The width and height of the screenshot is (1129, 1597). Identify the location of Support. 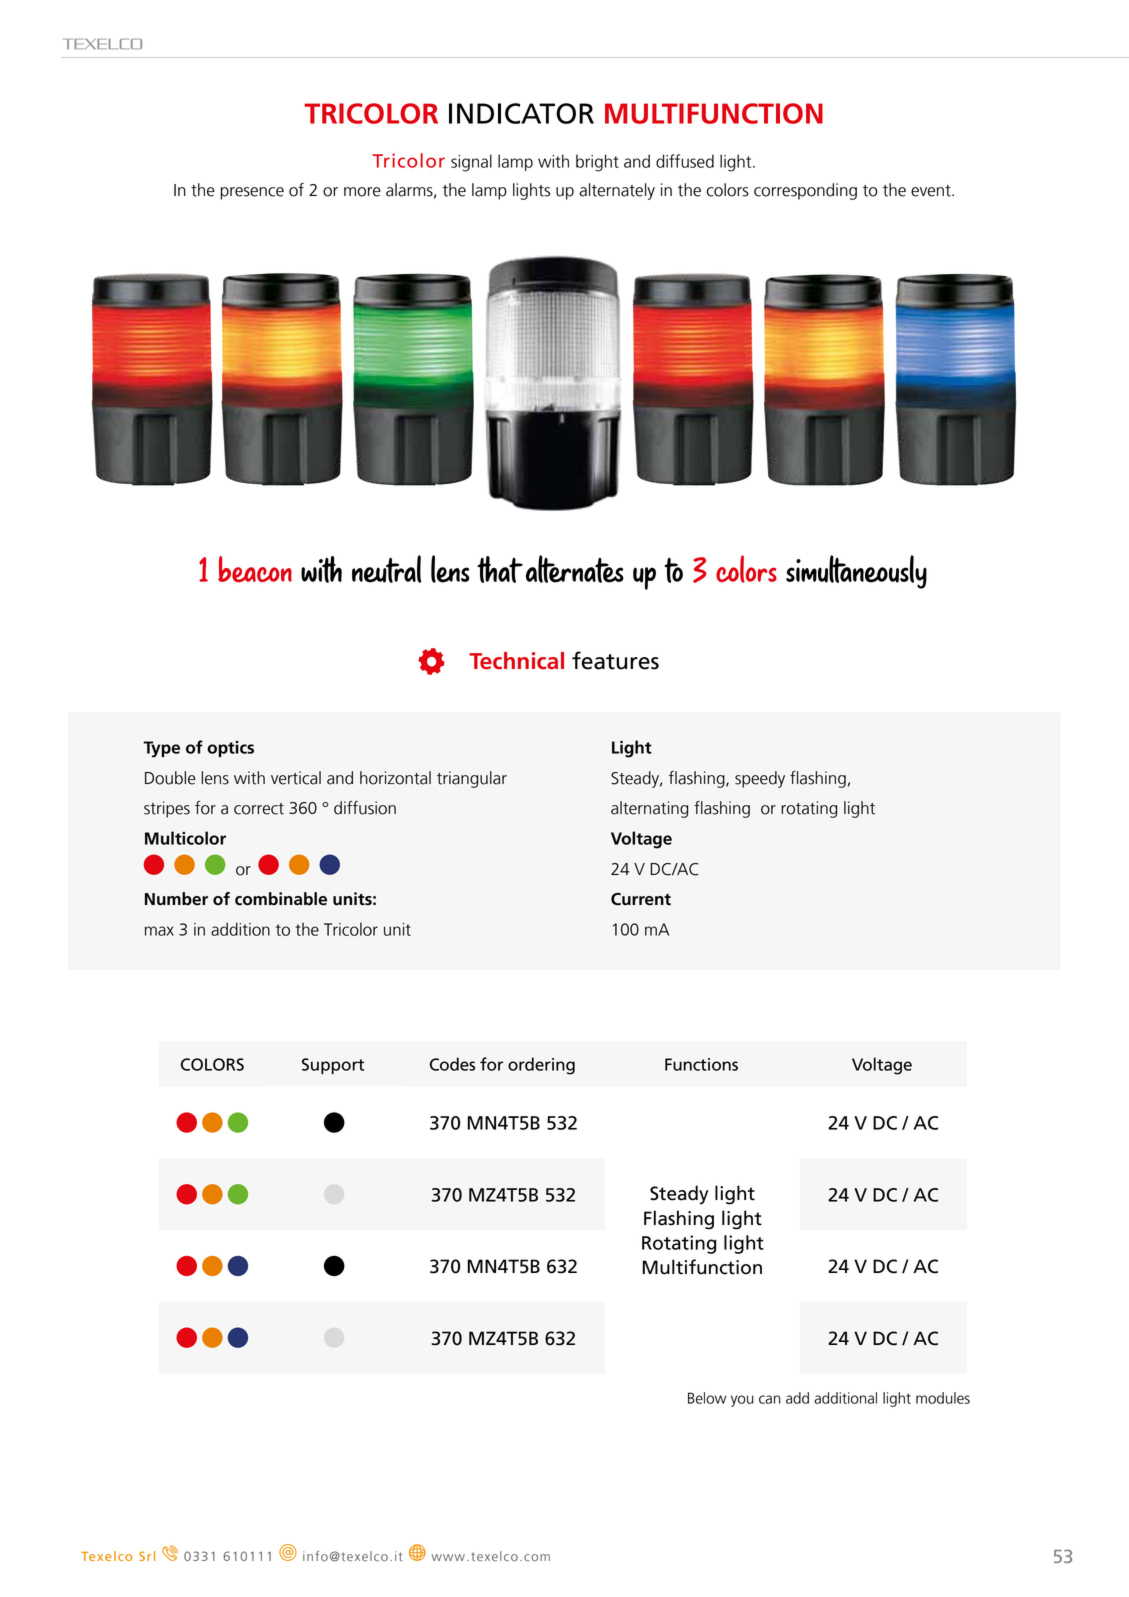
(333, 1066).
